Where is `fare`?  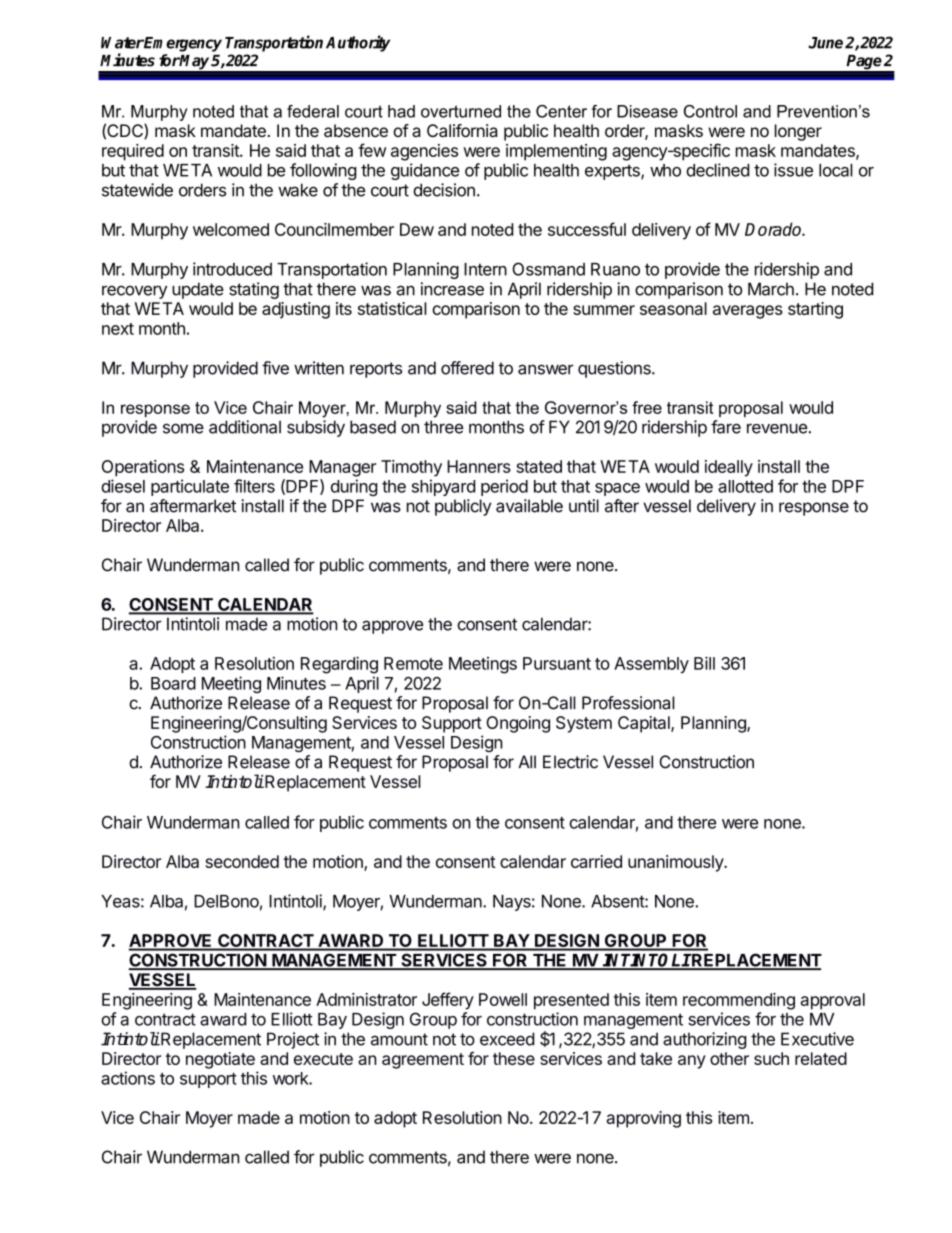 fare is located at coordinates (726, 427).
